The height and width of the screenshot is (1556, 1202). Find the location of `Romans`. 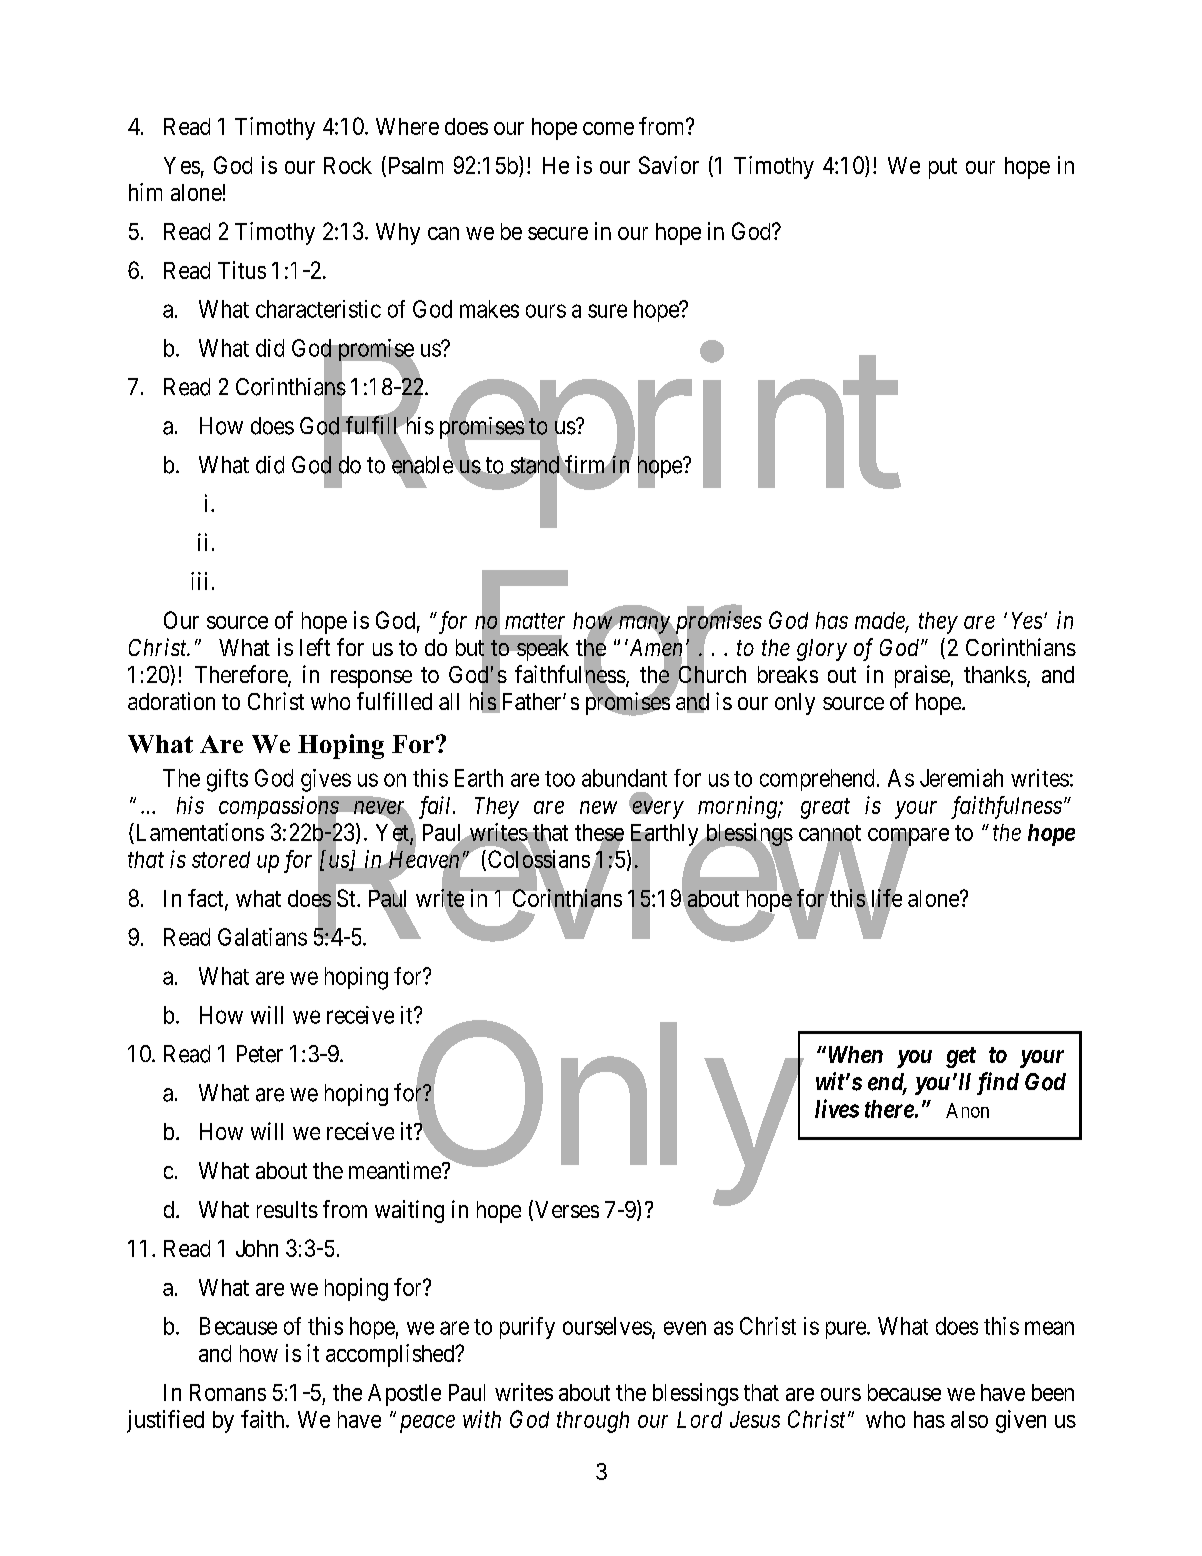

Romans is located at coordinates (228, 1392).
